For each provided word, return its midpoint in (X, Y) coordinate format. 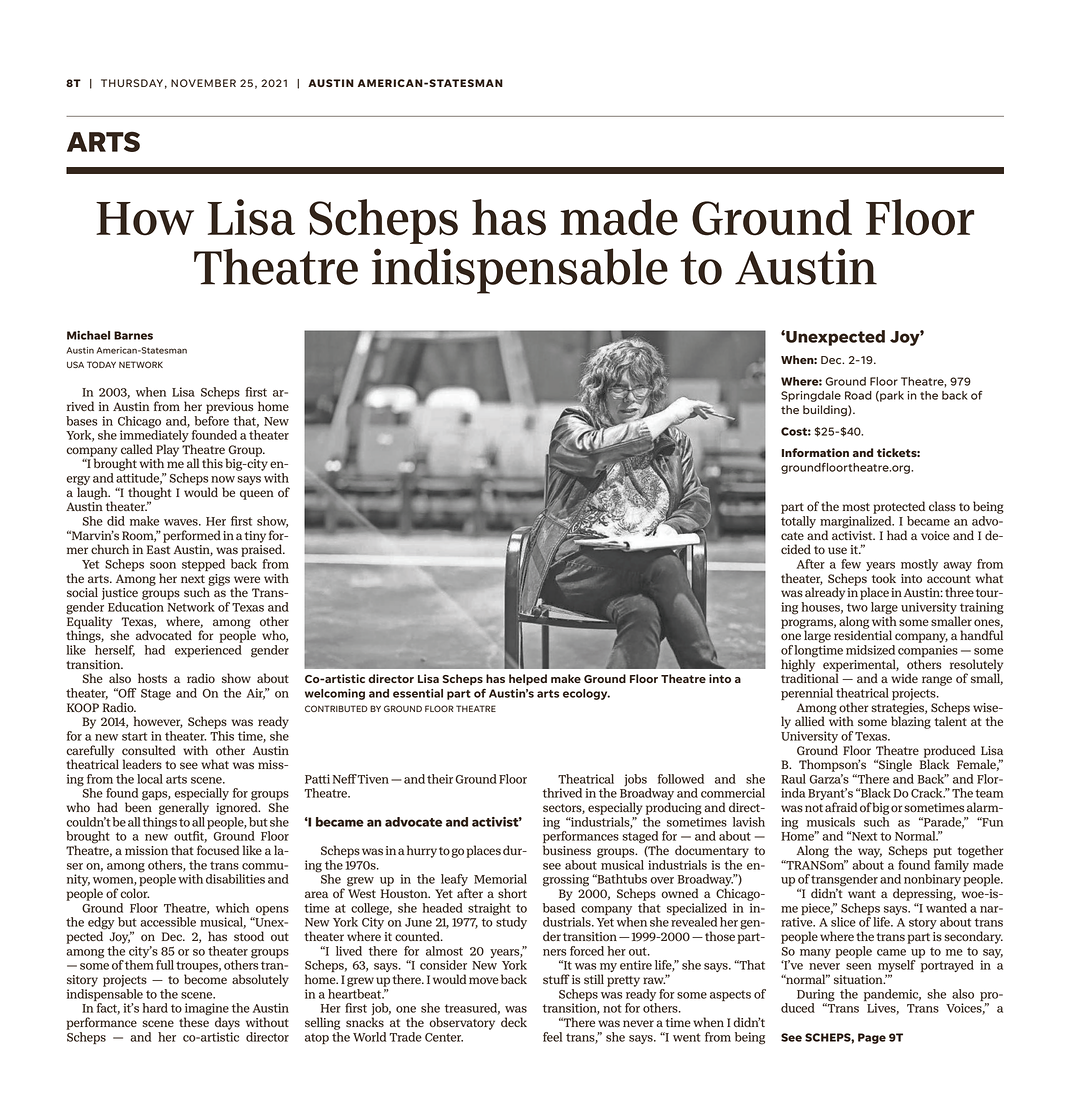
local (150, 779)
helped (528, 680)
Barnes (133, 335)
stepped (203, 565)
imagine (206, 1010)
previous (229, 408)
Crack (928, 793)
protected (899, 507)
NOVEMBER (203, 83)
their (440, 779)
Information (815, 452)
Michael (88, 335)
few (851, 564)
